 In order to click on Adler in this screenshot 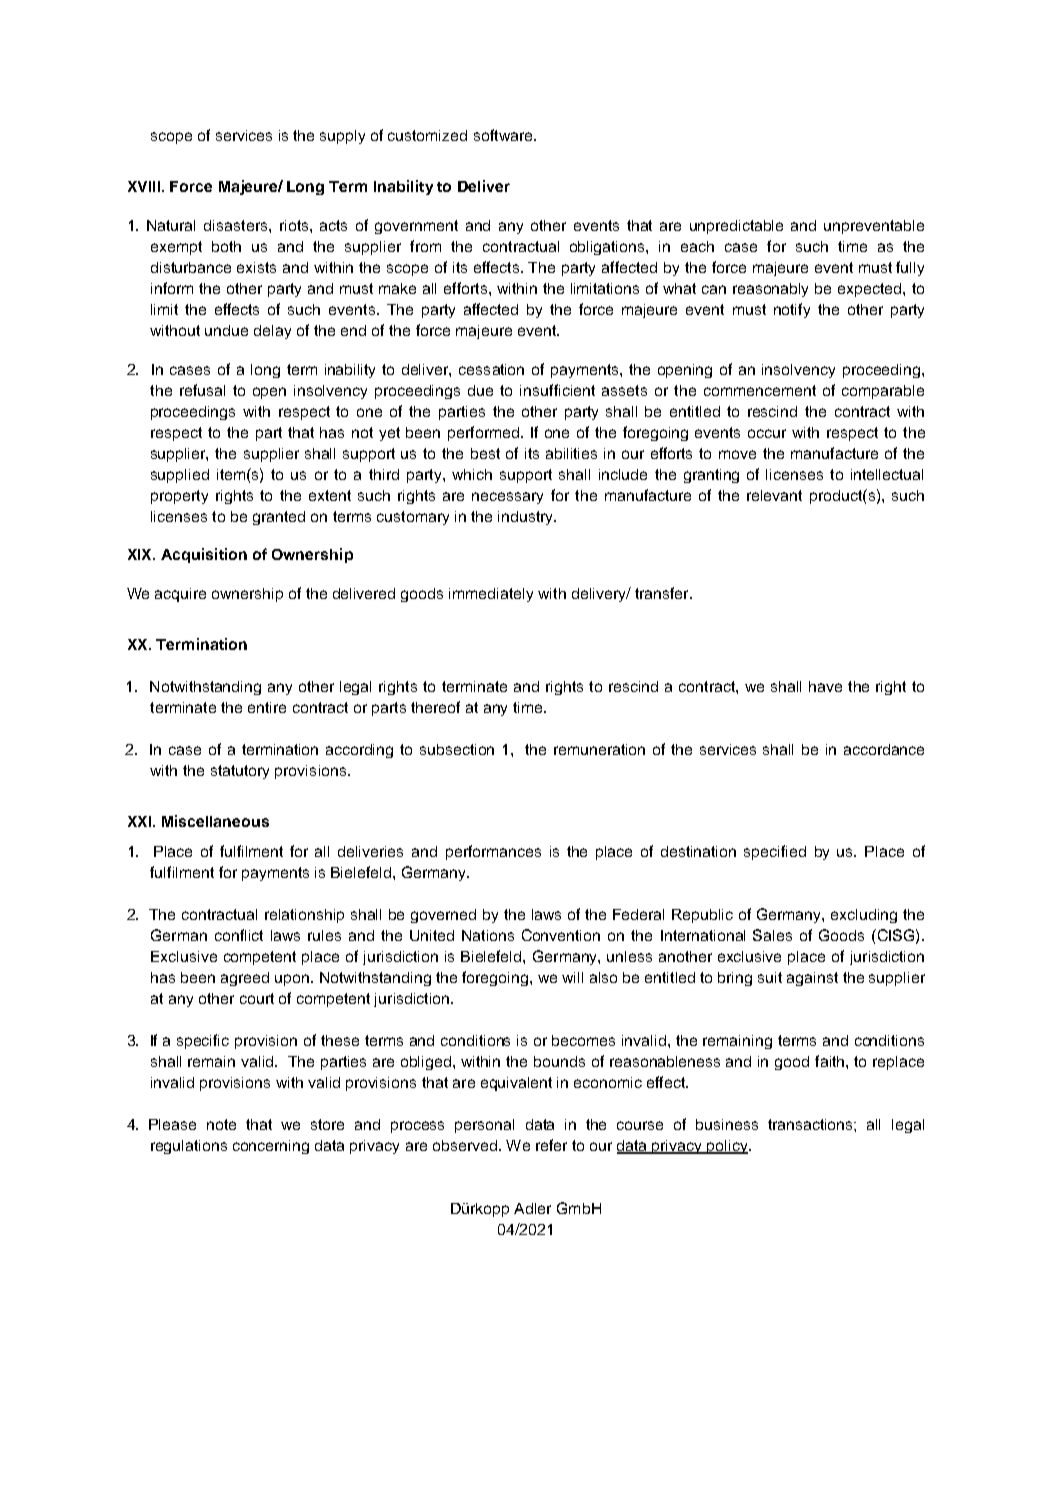, I will do `click(532, 1208)`.
